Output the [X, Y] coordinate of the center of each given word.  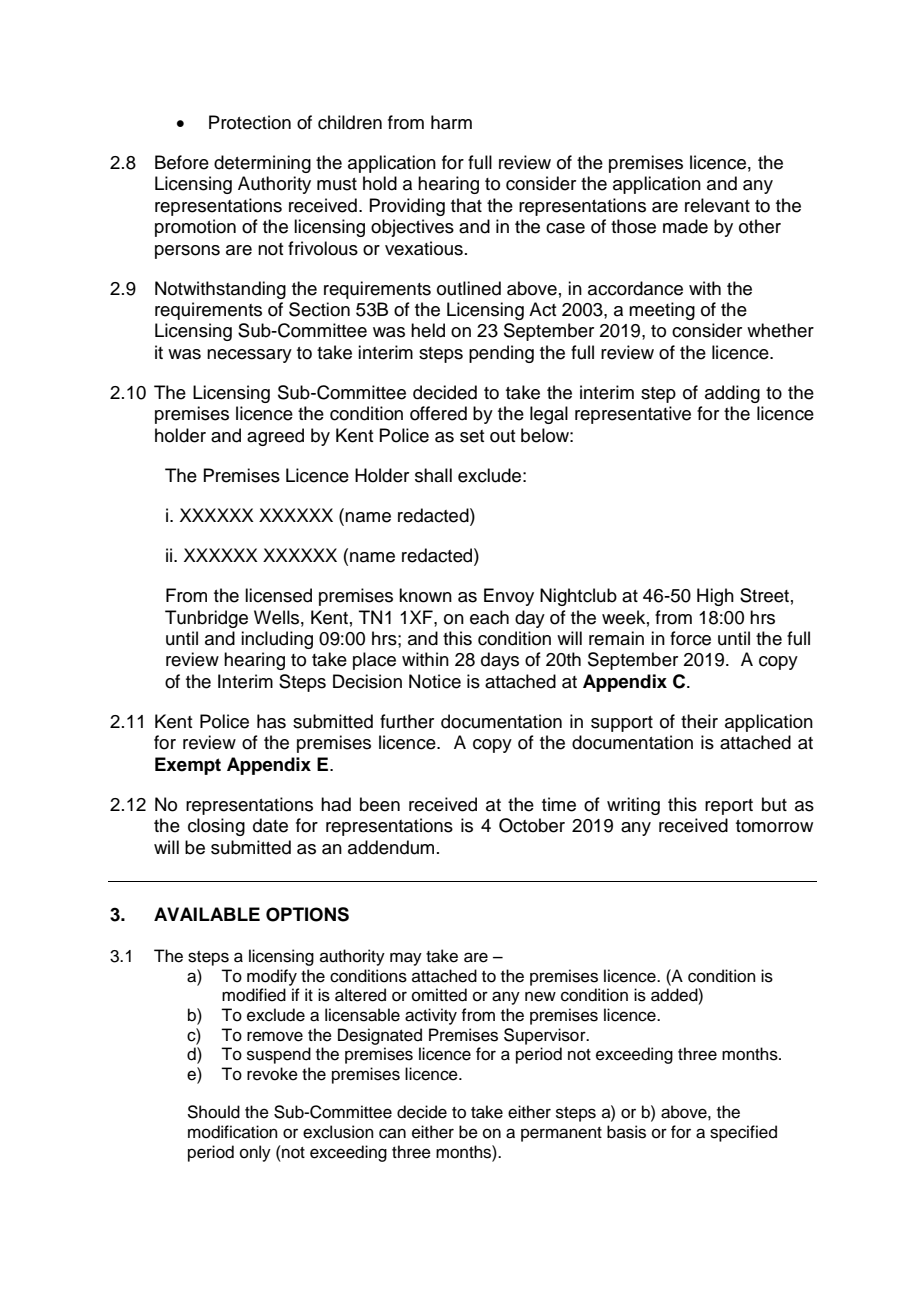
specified [743, 1133]
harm [451, 122]
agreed [275, 437]
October [532, 825]
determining [262, 164]
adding [732, 394]
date [270, 825]
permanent [561, 1134]
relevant [717, 205]
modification [233, 1132]
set [472, 436]
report [729, 807]
